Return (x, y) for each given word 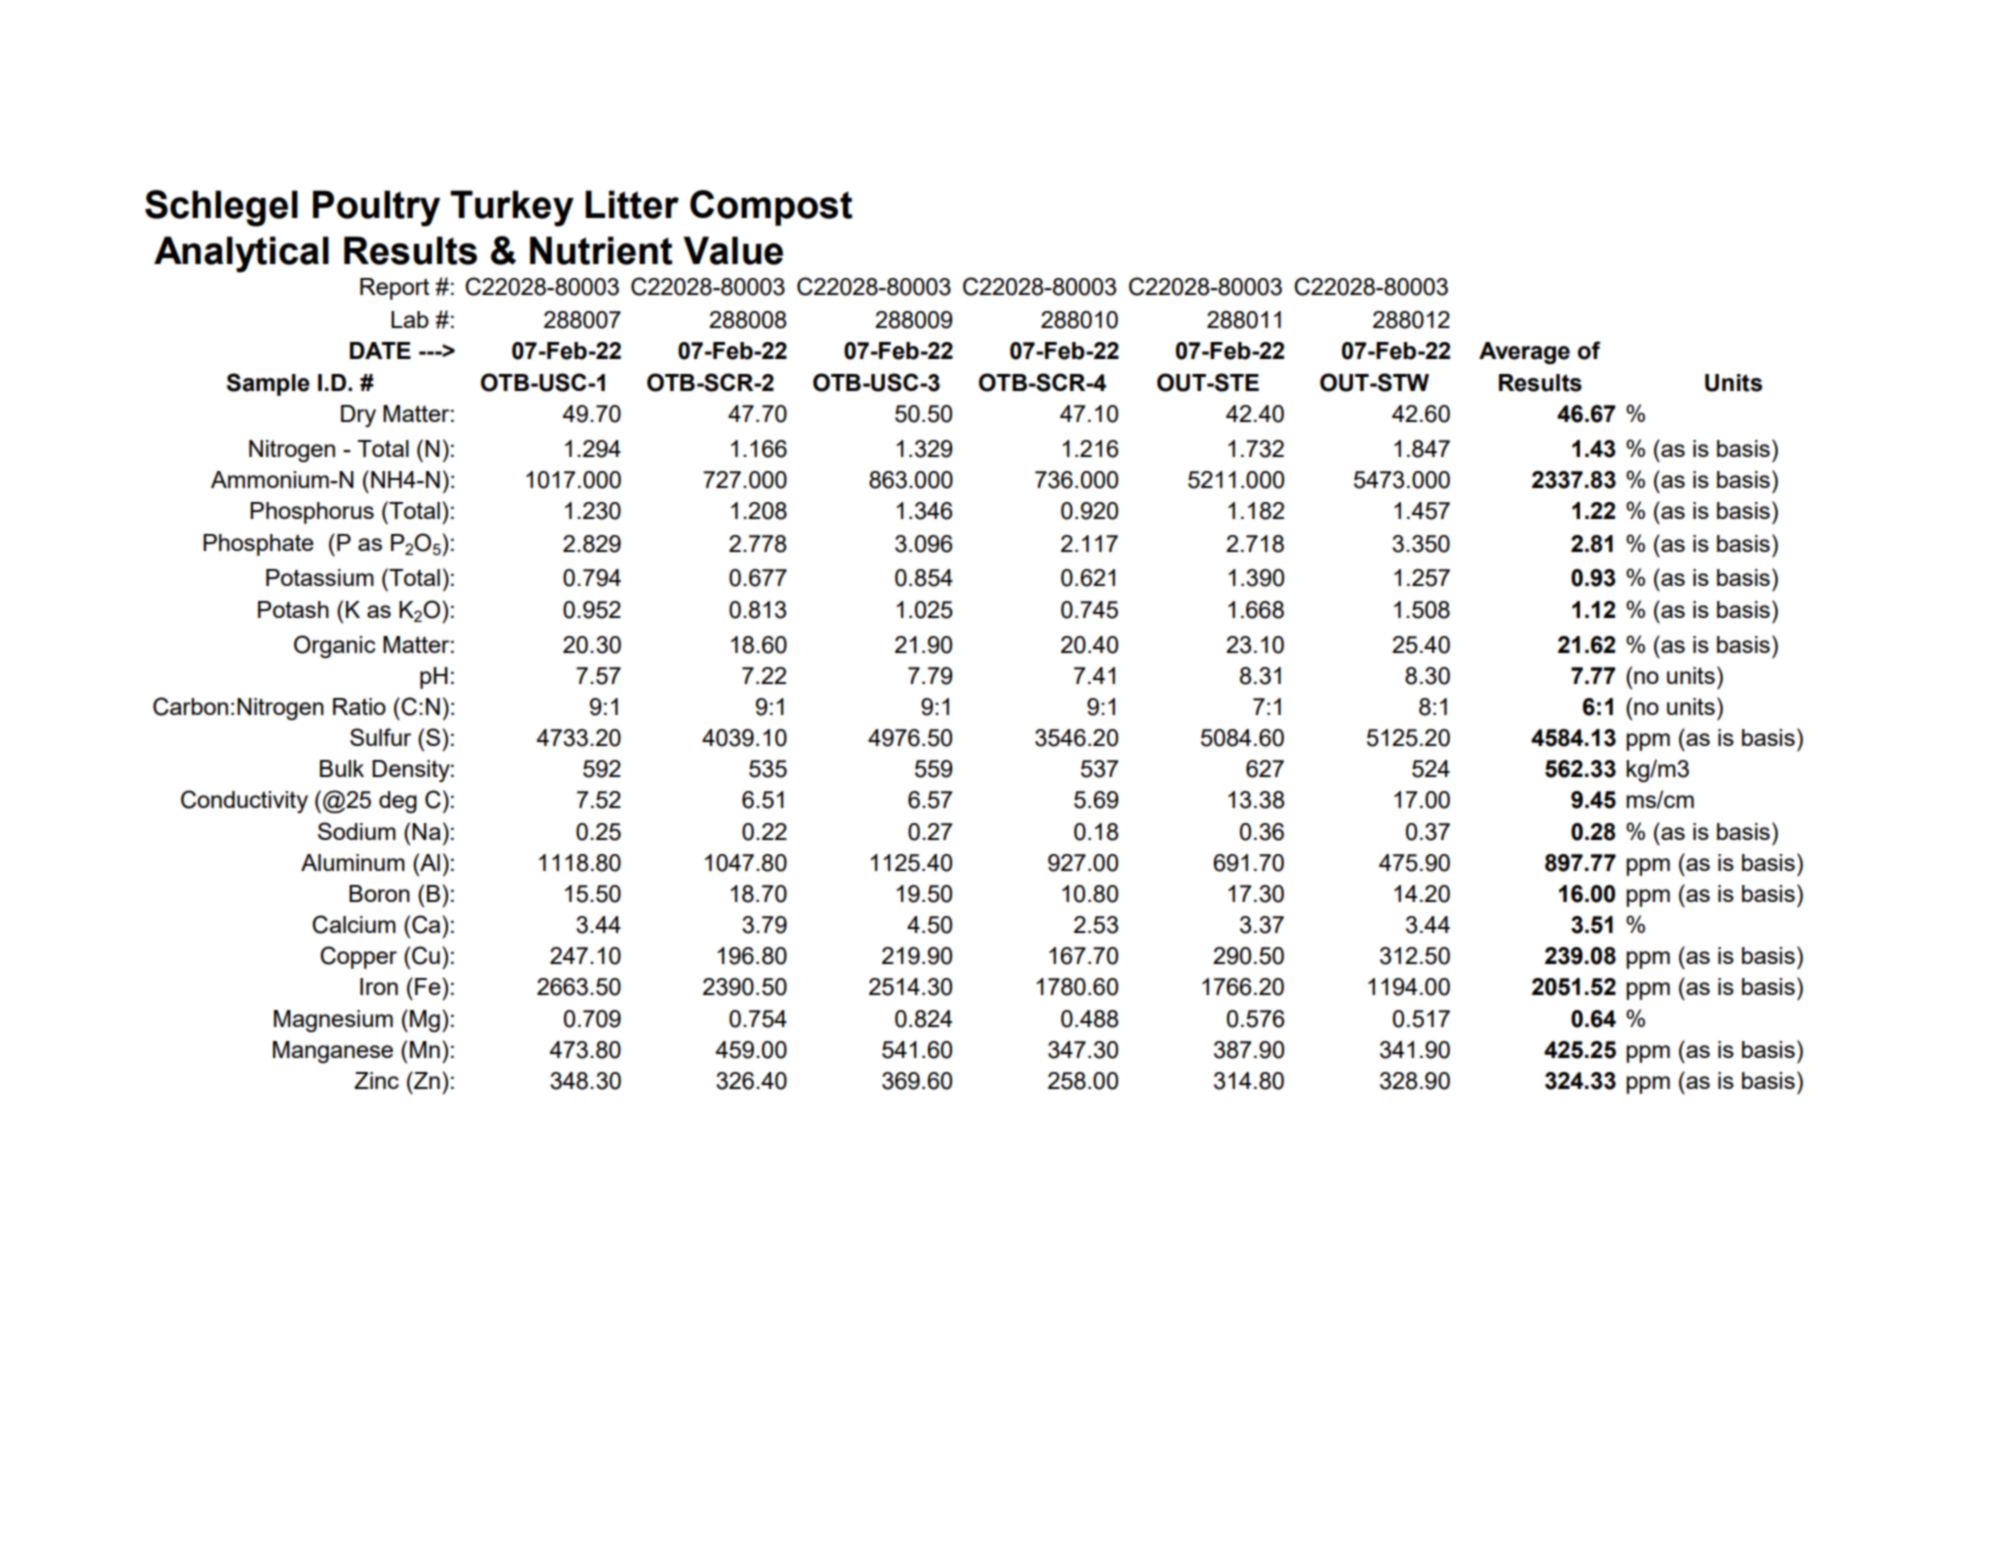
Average (1524, 353)
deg (398, 802)
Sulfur (380, 737)
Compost (771, 208)
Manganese (333, 1052)
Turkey (512, 208)
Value (733, 250)
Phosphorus (312, 513)
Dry (358, 416)
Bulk (342, 768)
